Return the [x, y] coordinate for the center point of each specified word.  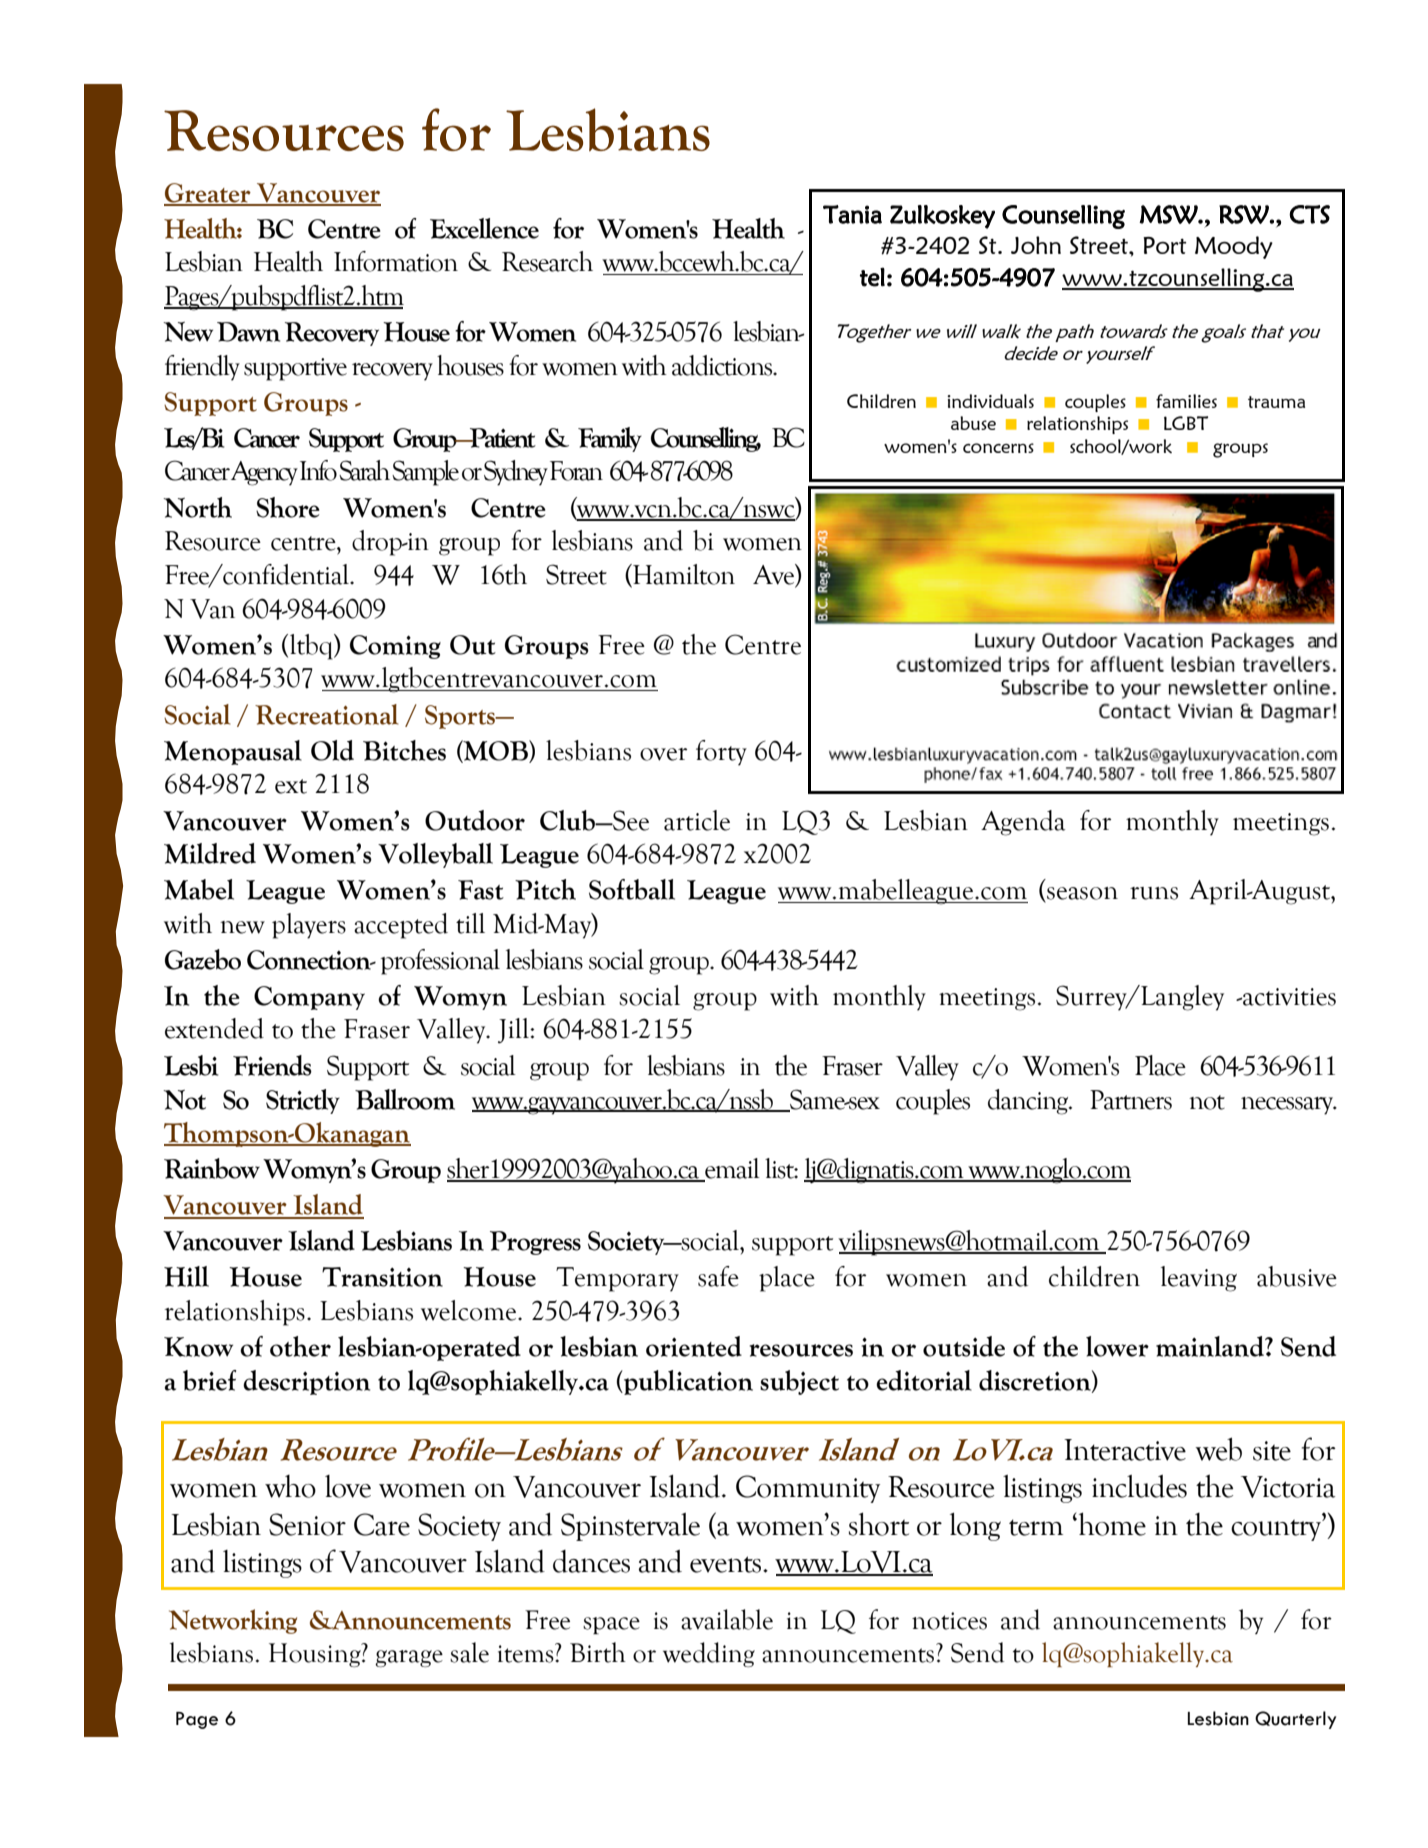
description [306, 1382]
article [697, 820]
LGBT [1186, 423]
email [731, 1169]
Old [332, 750]
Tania [852, 214]
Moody [1234, 247]
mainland [1211, 1346]
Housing [316, 1655]
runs [1154, 893]
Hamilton [683, 575]
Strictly [303, 1101]
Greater [208, 194]
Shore [288, 507]
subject [799, 1382]
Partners [1131, 1100]
